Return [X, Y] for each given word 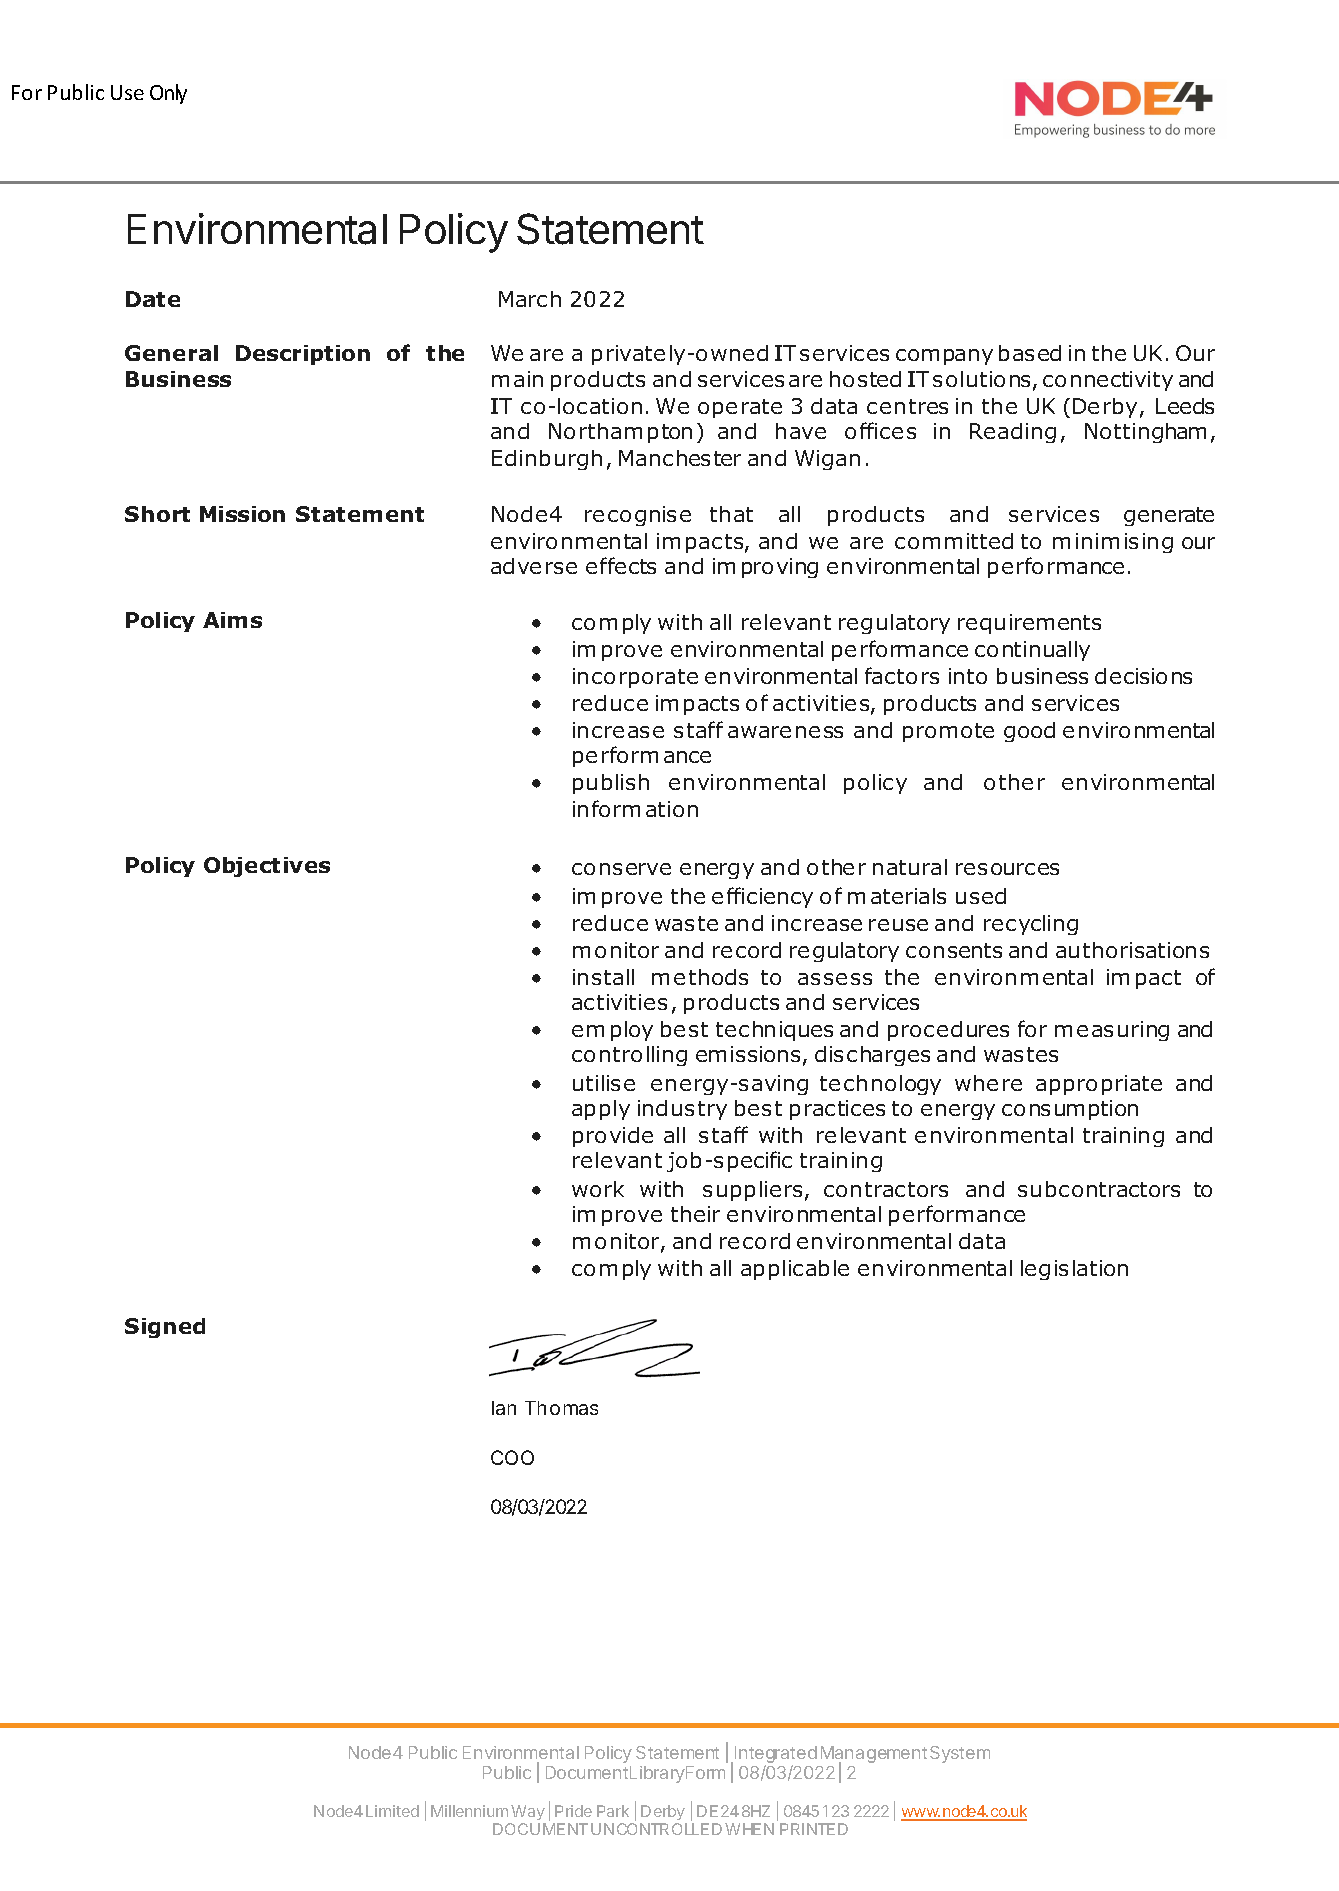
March [530, 299]
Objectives [267, 867]
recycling [1031, 925]
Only [168, 94]
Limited [392, 1811]
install [603, 977]
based [1030, 353]
